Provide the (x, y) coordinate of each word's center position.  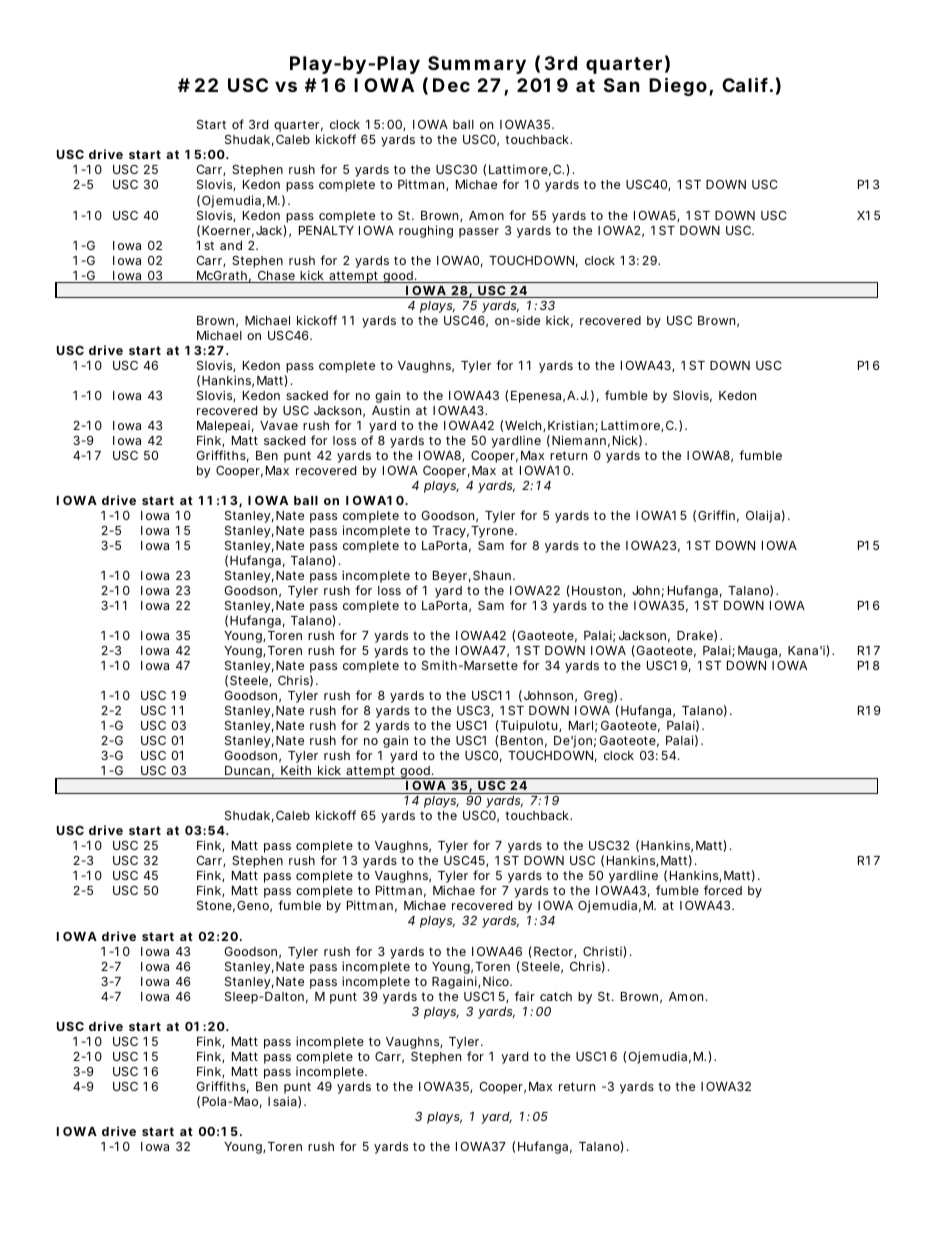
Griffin (716, 515)
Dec (451, 85)
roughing (426, 231)
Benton (522, 740)
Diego (678, 86)
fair (525, 996)
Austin (391, 410)
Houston (598, 591)
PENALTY (326, 230)
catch (556, 996)
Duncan (247, 770)
